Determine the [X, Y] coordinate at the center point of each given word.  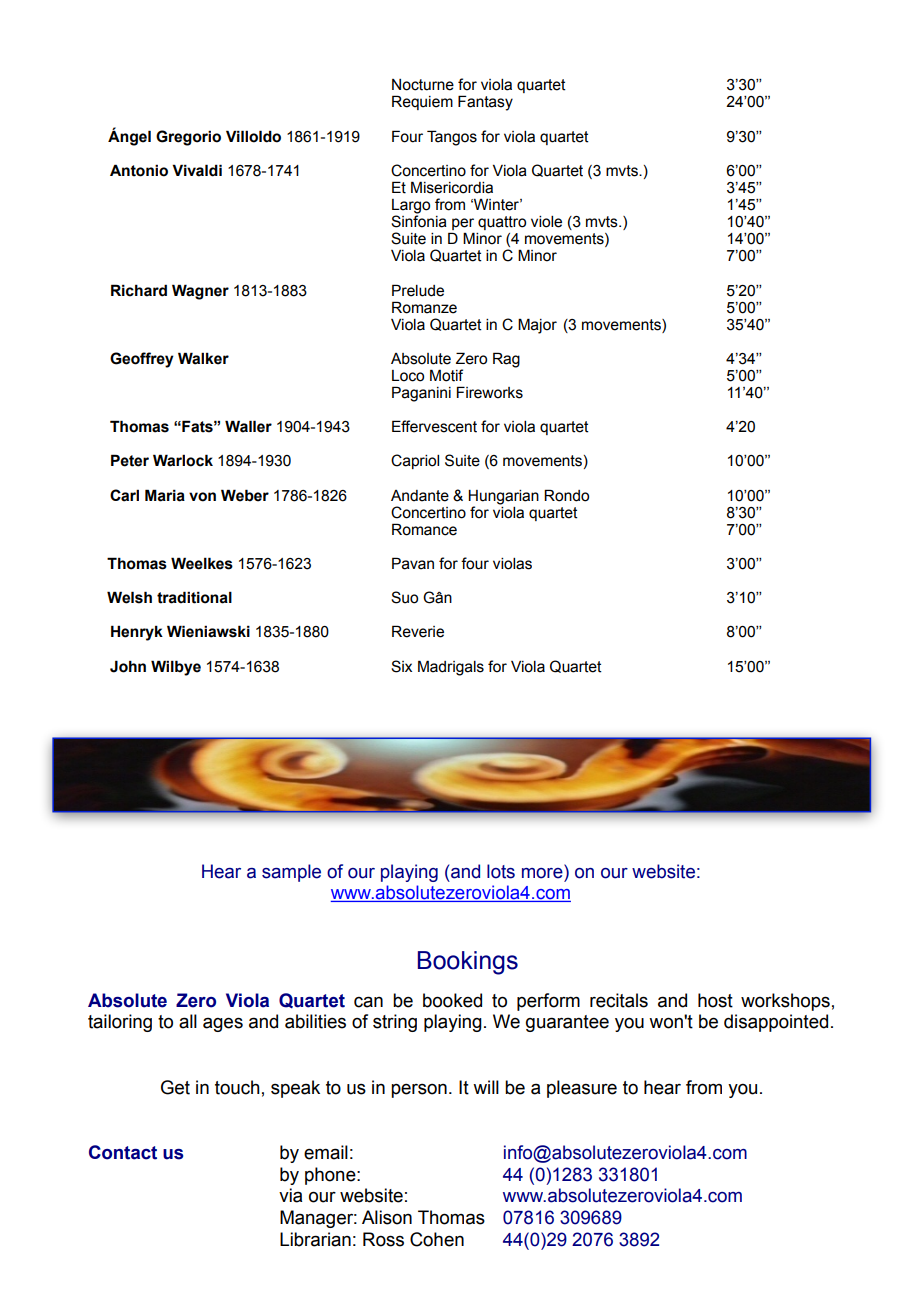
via [290, 1195]
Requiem [422, 102]
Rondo [566, 495]
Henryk [137, 633]
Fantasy [485, 103]
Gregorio [188, 138]
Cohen [437, 1239]
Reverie [418, 631]
